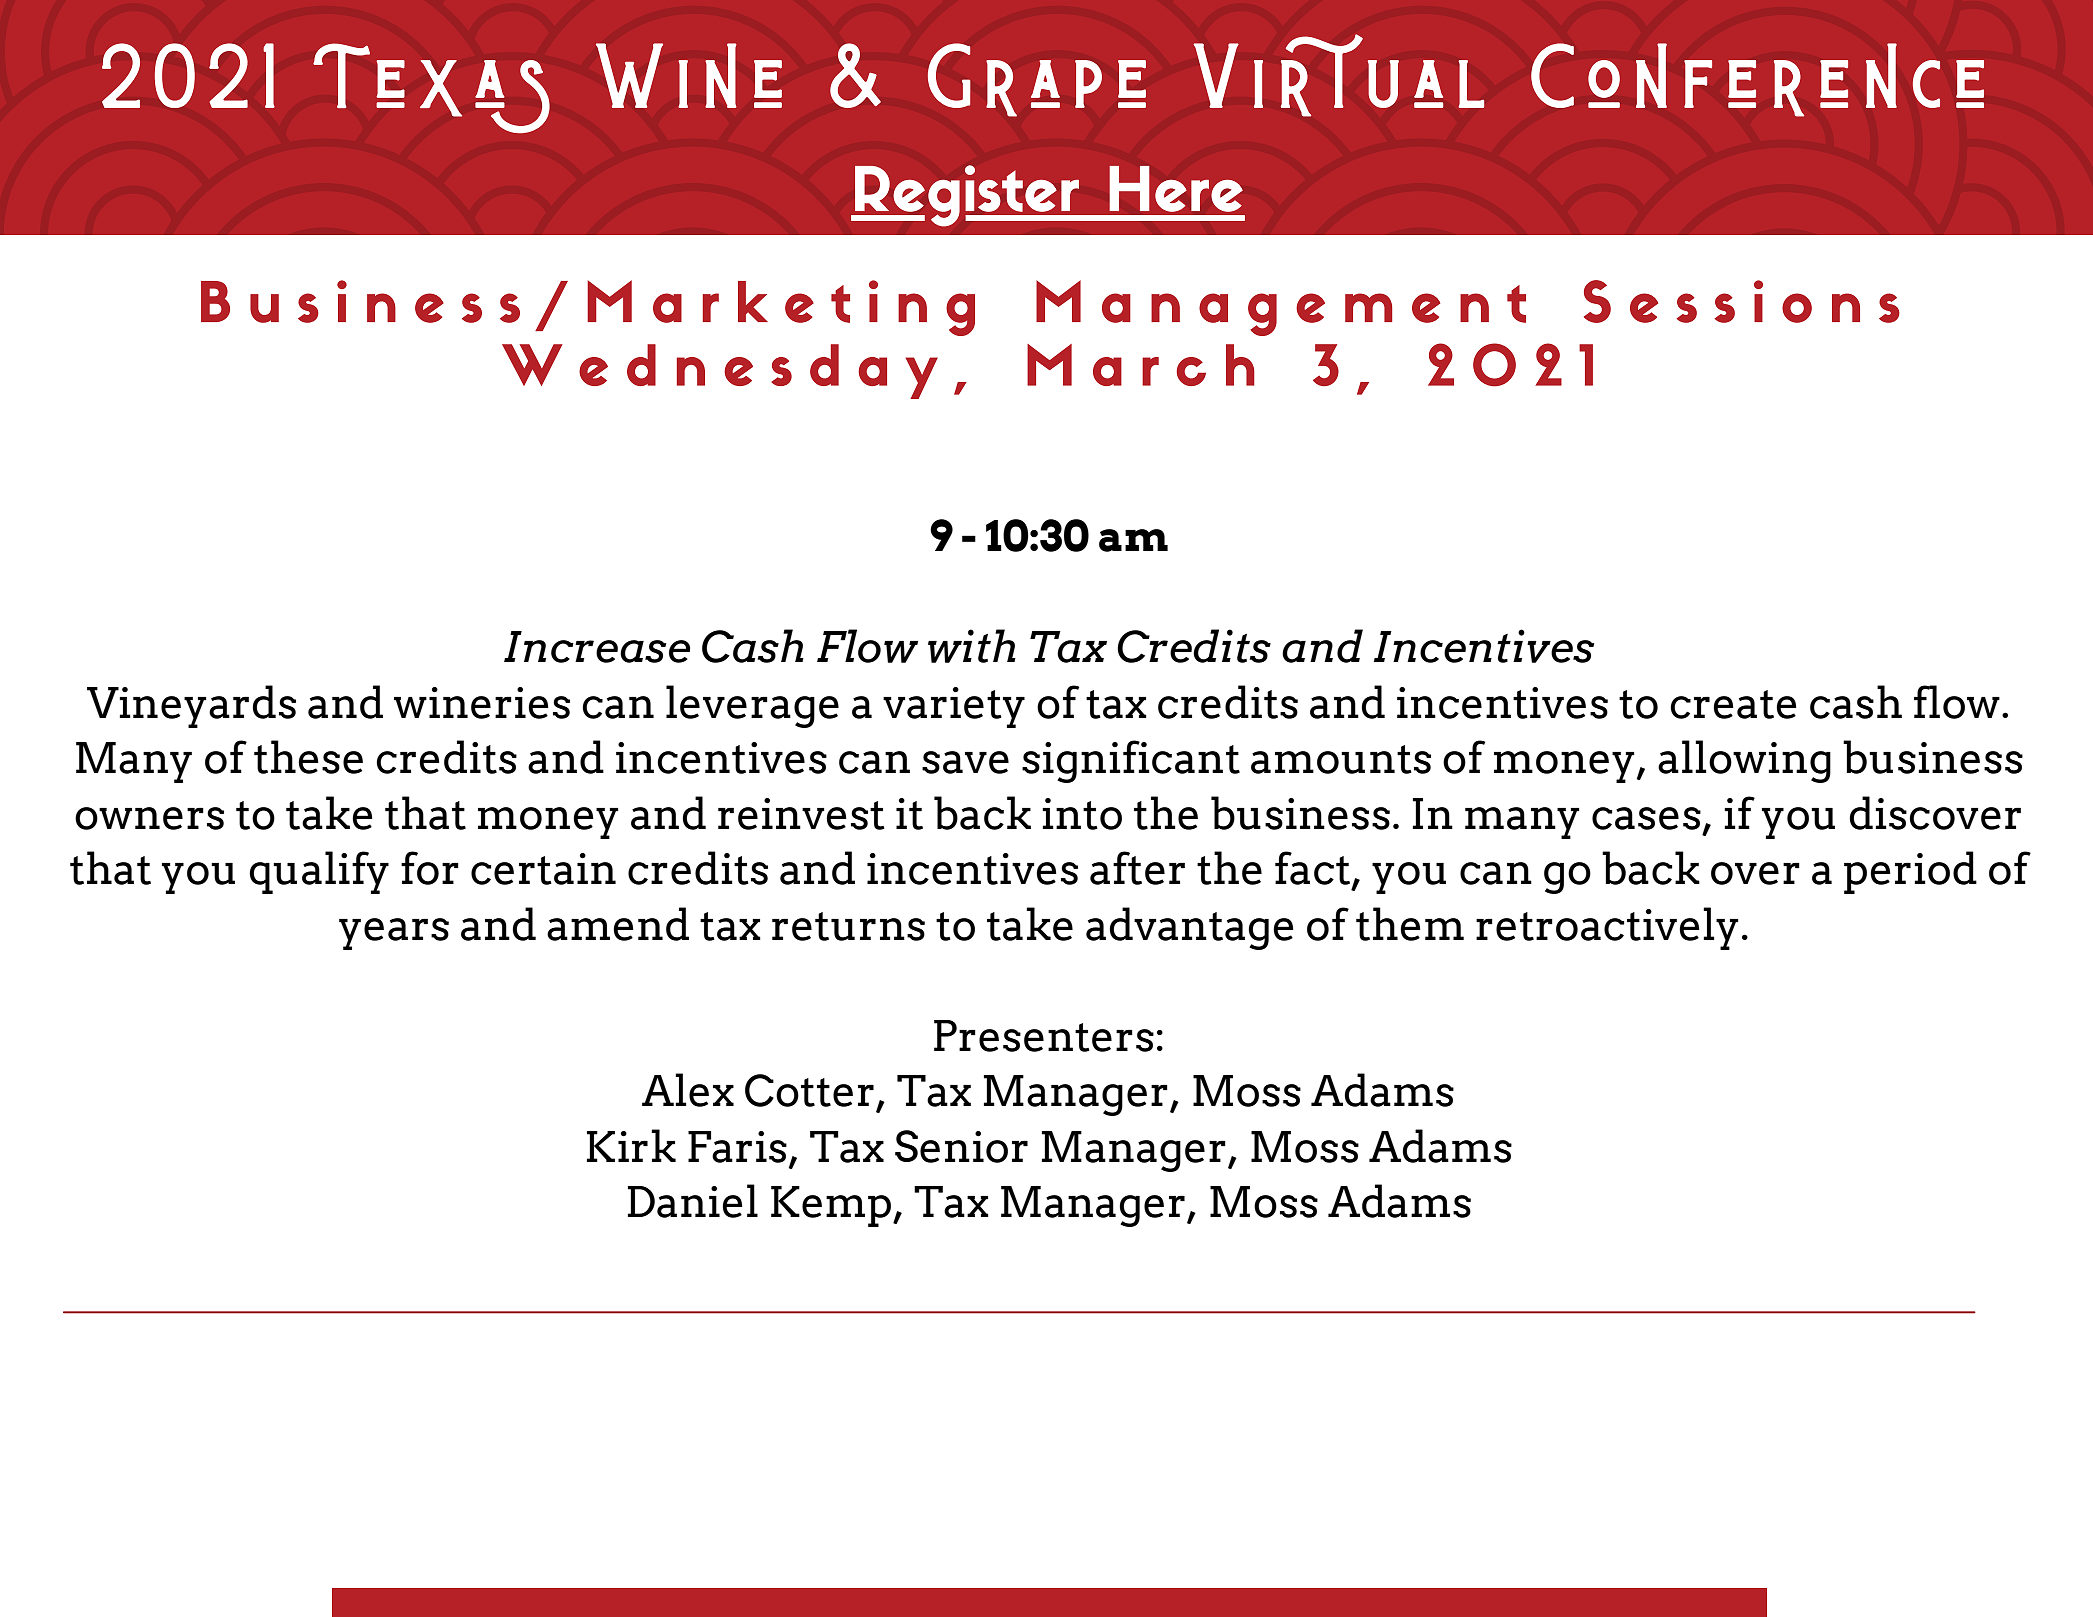 Image resolution: width=2093 pixels, height=1617 pixels. I want to click on cases, so click(1646, 818).
